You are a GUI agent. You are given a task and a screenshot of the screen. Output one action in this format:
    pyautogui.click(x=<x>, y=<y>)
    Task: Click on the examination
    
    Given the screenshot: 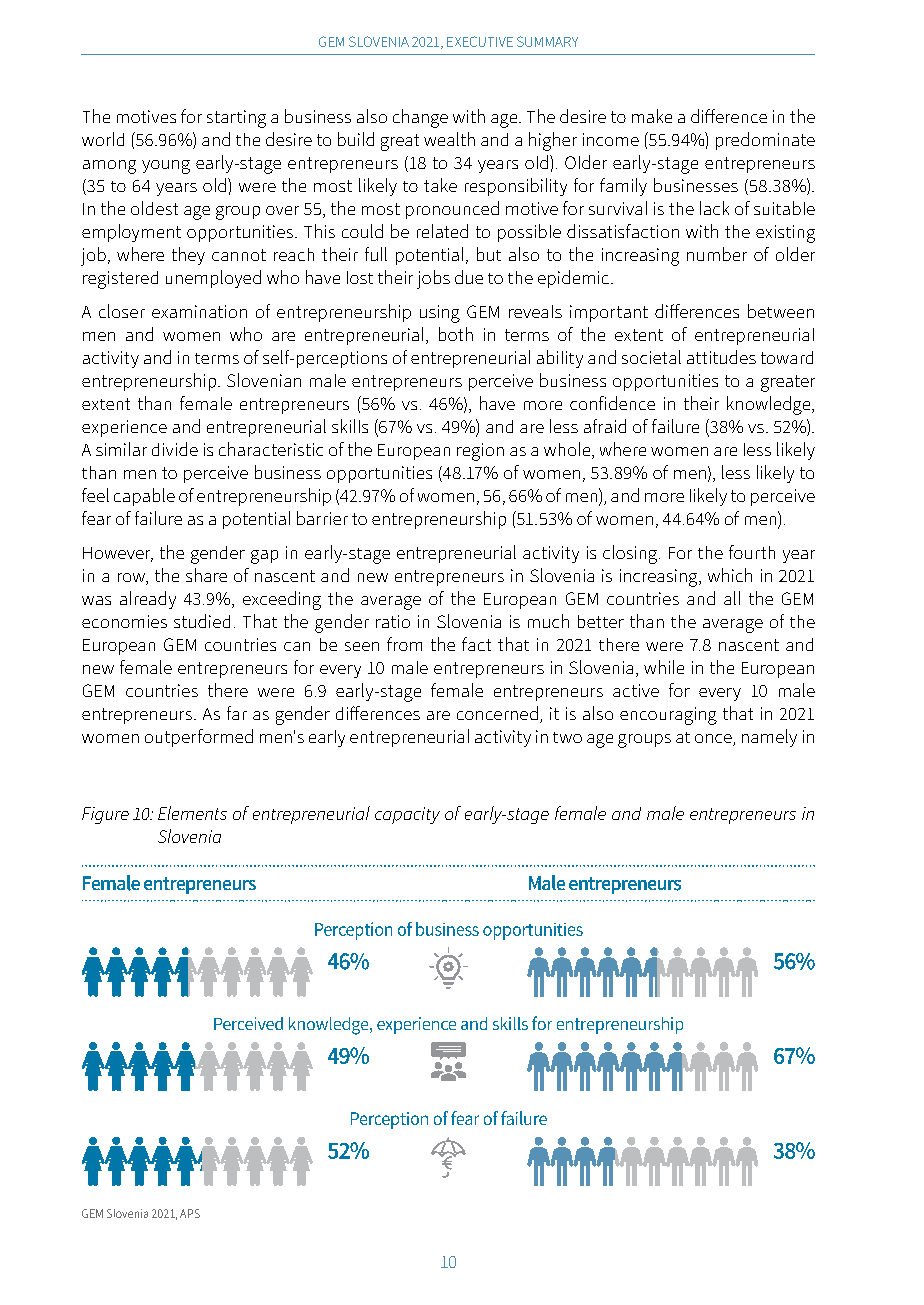 What is the action you would take?
    pyautogui.click(x=199, y=311)
